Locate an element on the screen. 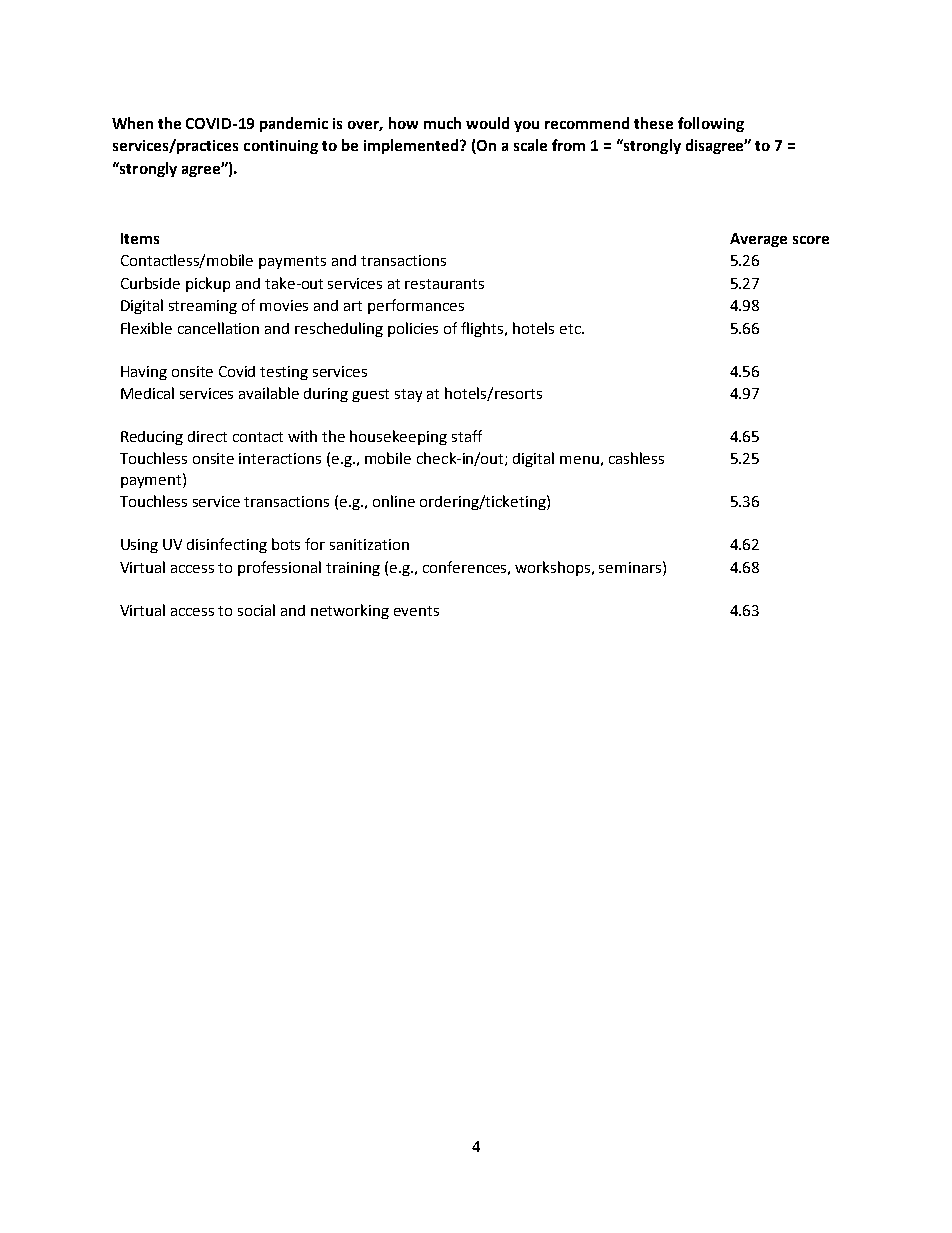 The height and width of the screenshot is (1233, 952). continuing is located at coordinates (281, 147).
